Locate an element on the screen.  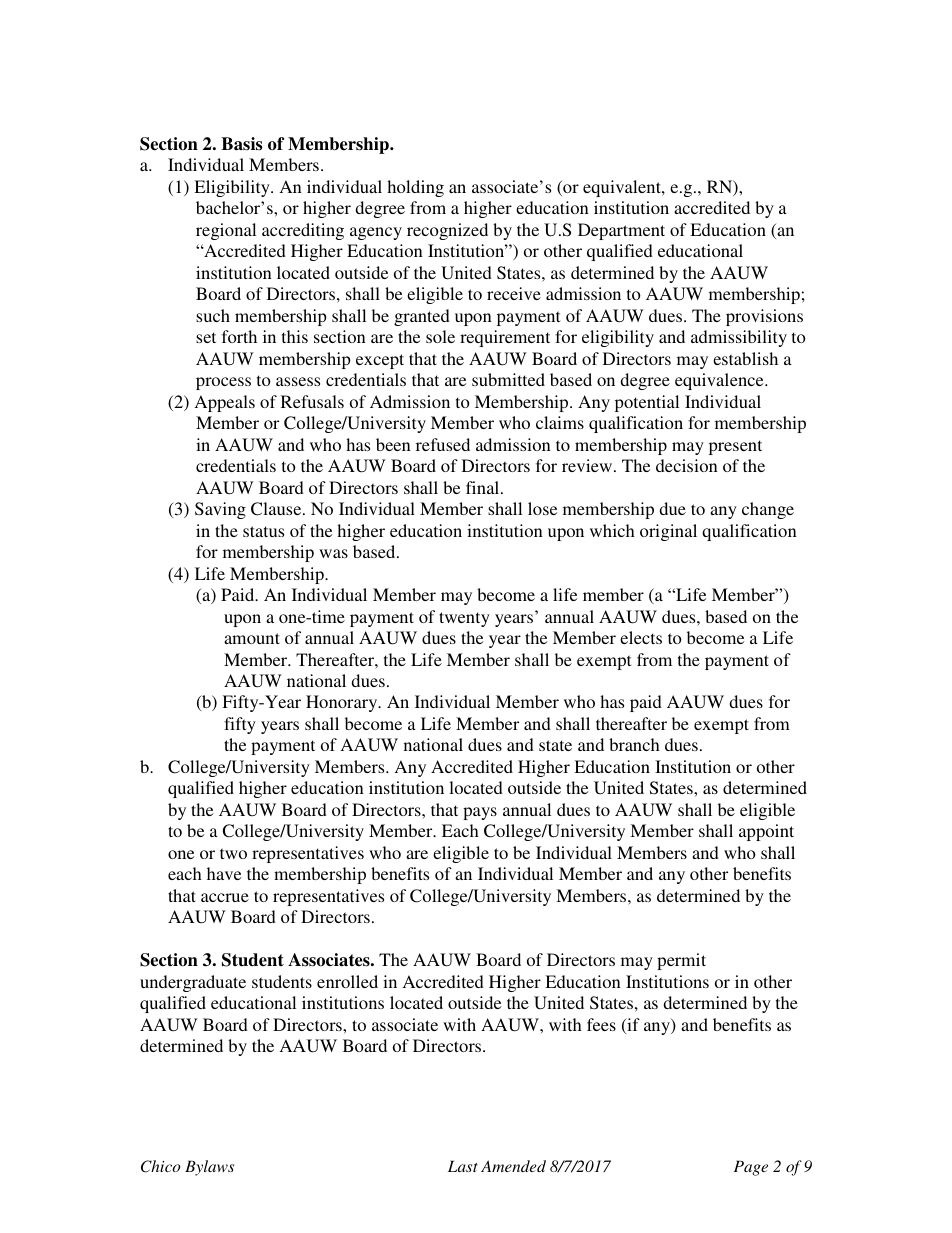
decision is located at coordinates (687, 465).
